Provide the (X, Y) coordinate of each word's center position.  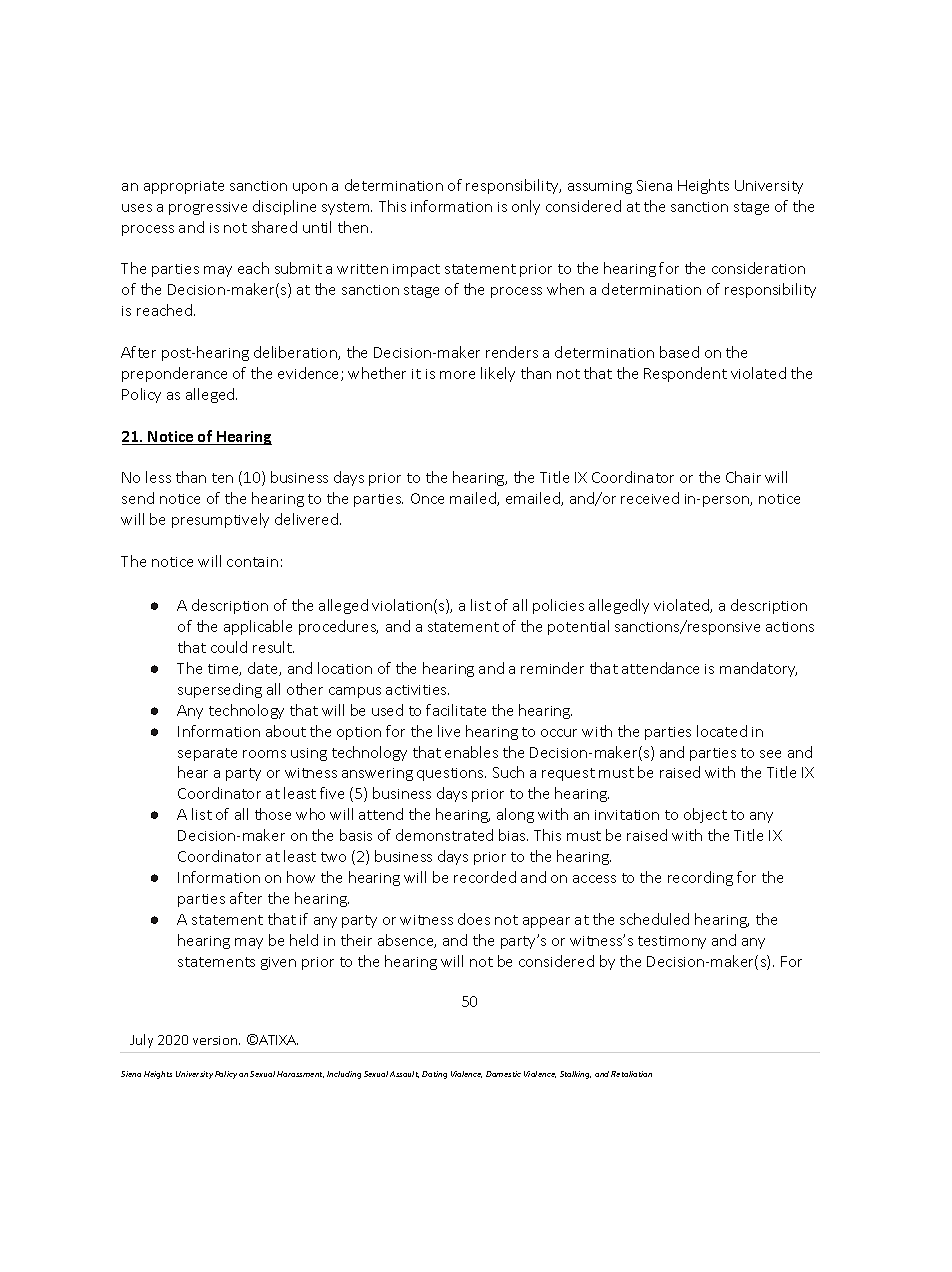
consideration (758, 268)
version (216, 1040)
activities (417, 690)
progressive (208, 208)
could (229, 647)
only (526, 207)
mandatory (758, 669)
